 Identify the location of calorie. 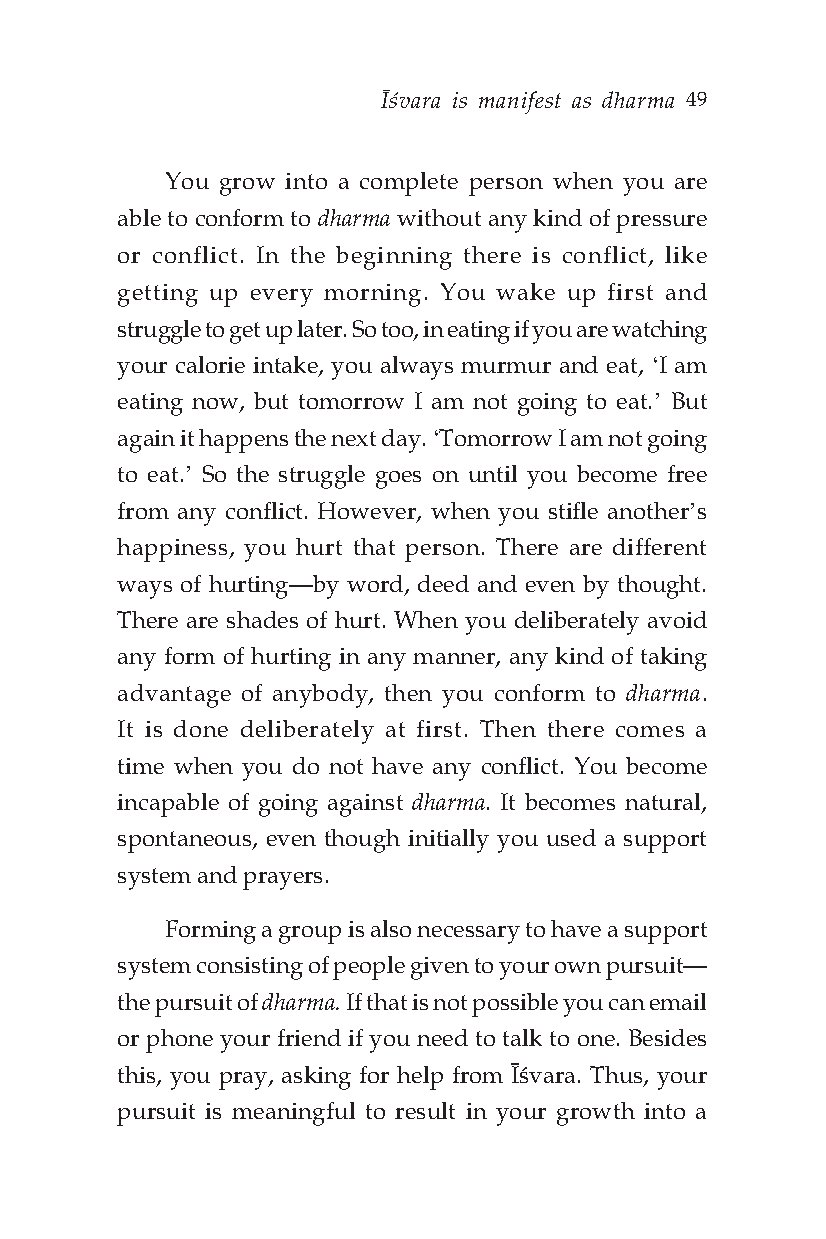
(210, 364).
